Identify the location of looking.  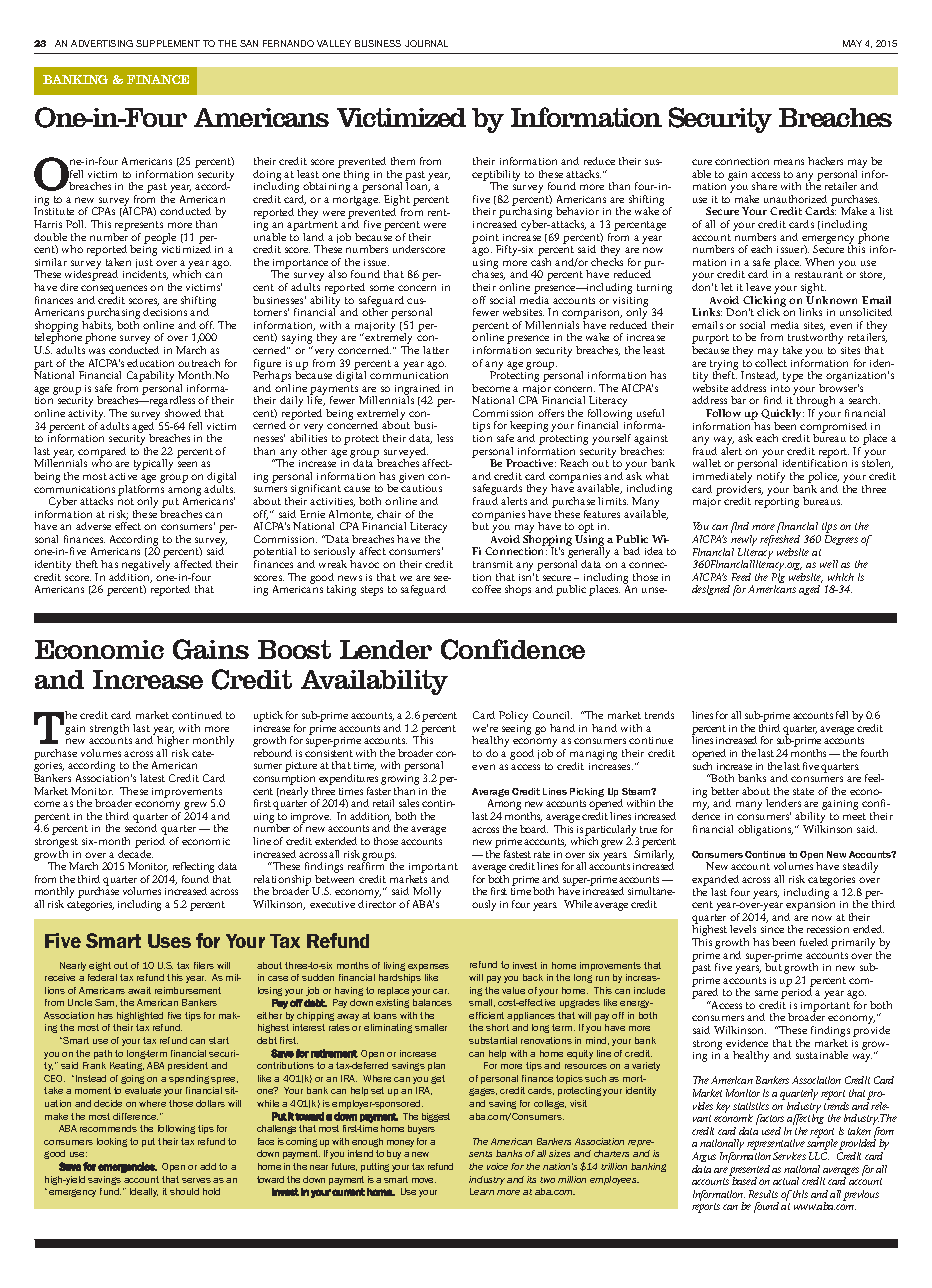
(112, 1142).
